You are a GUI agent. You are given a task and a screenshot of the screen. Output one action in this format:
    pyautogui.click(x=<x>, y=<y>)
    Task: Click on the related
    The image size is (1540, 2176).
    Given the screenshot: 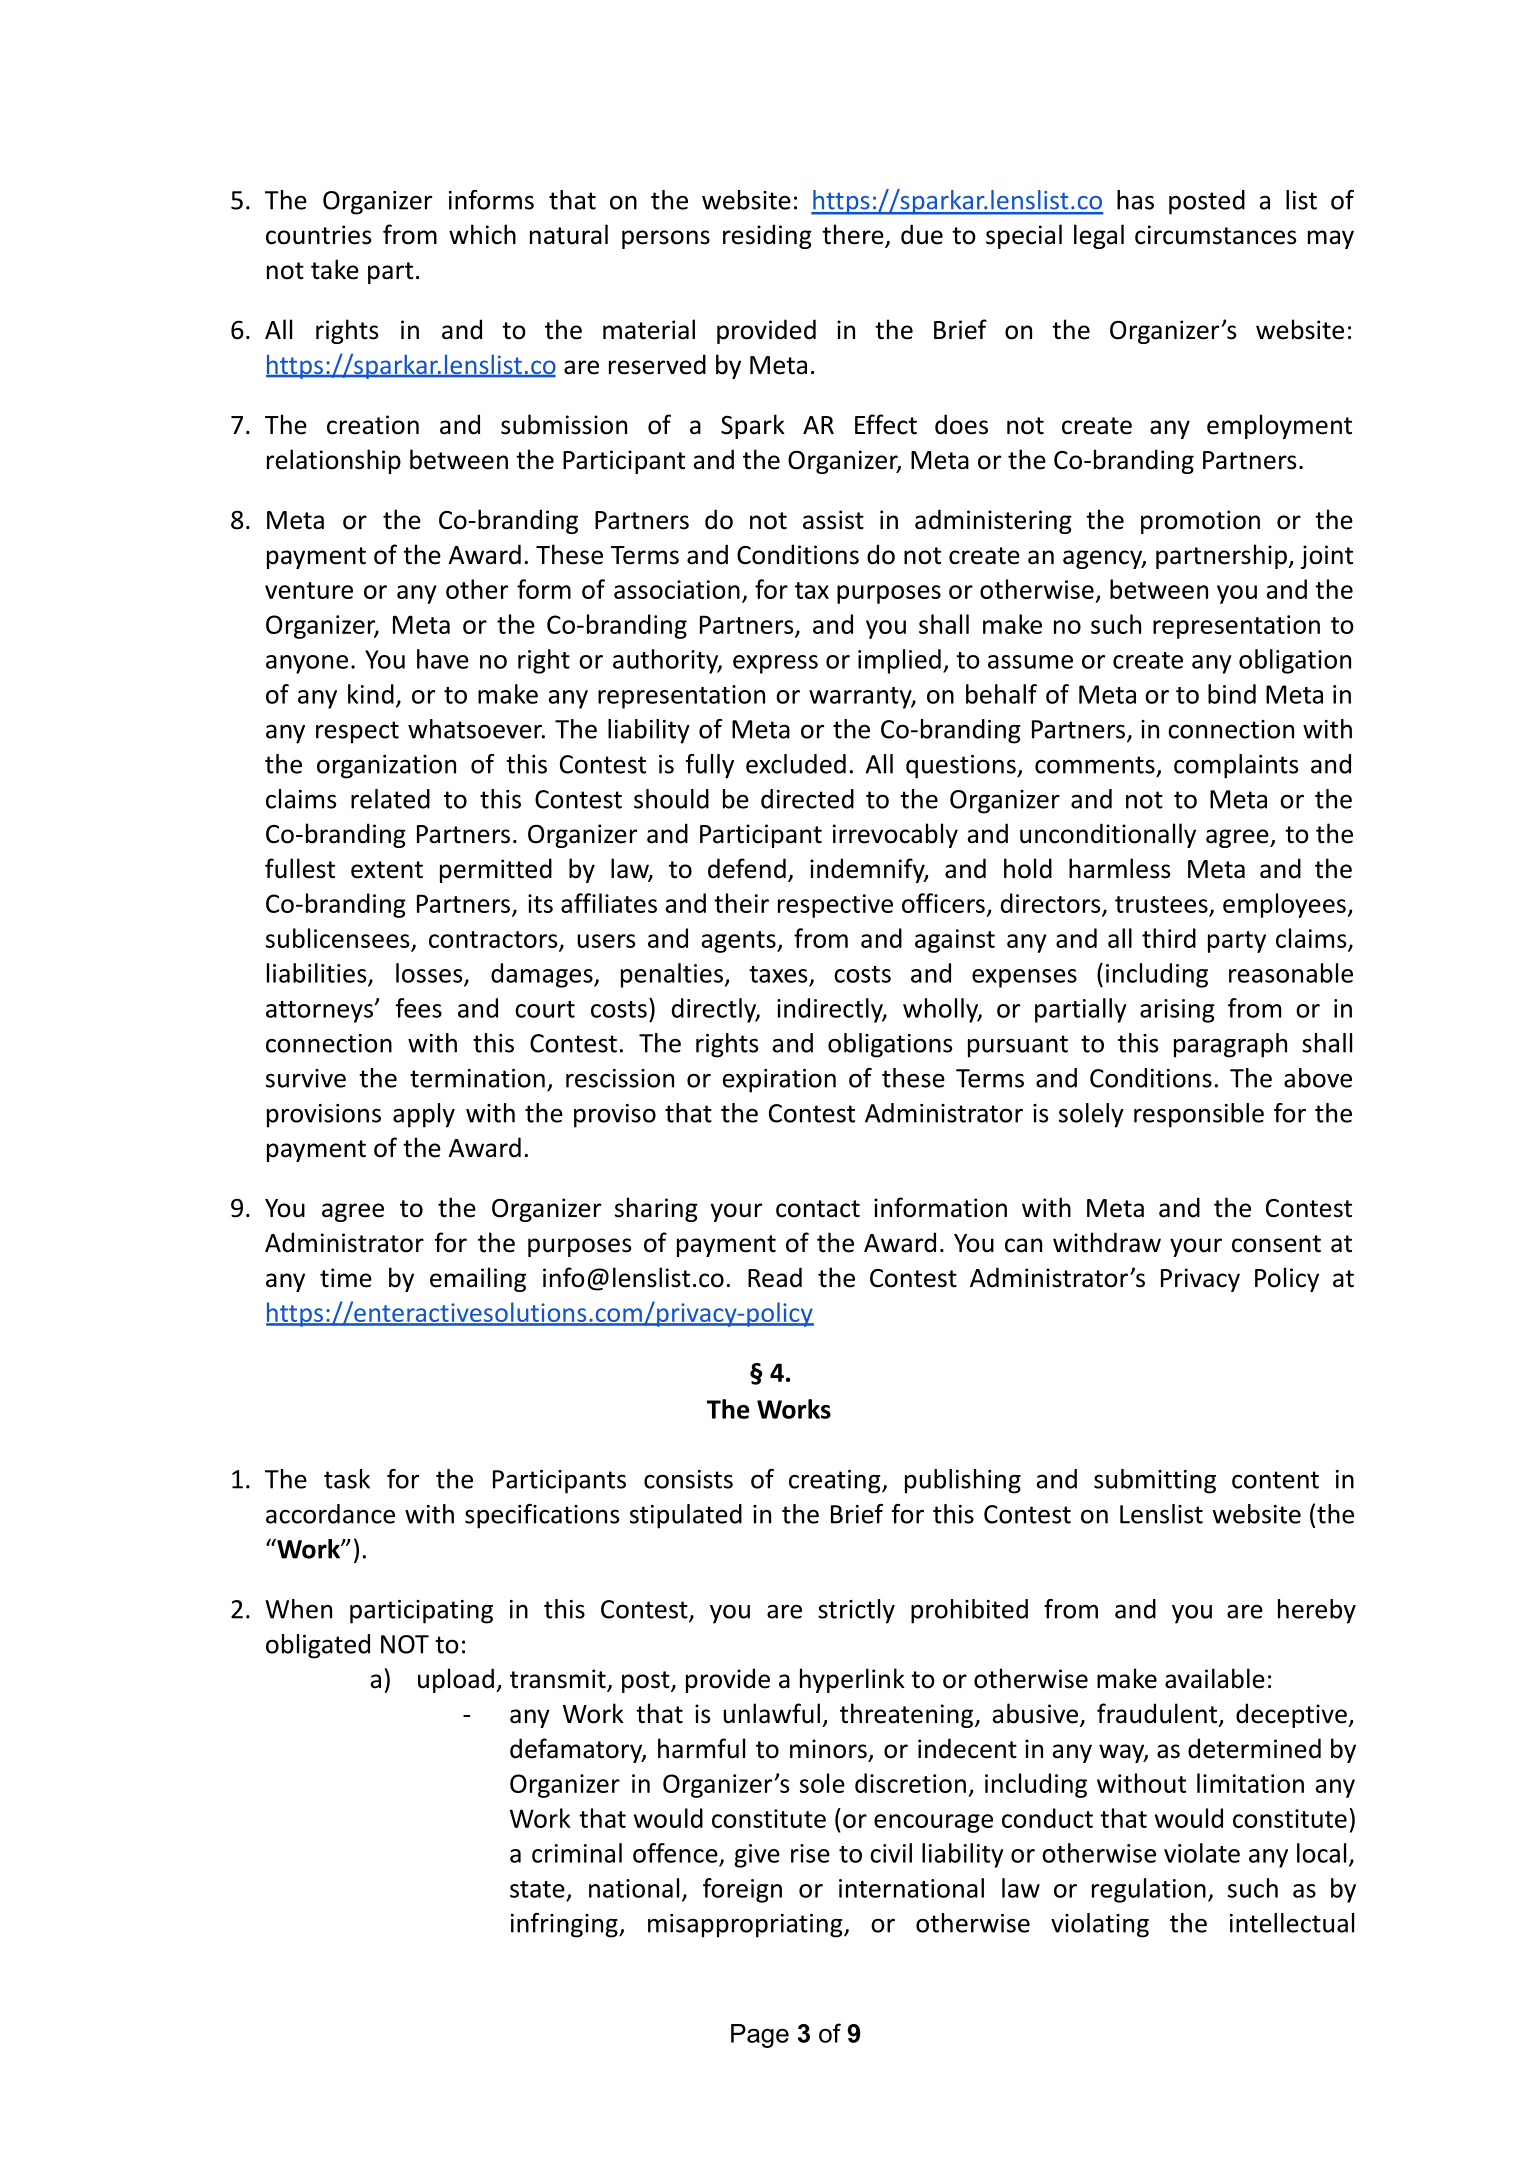 What is the action you would take?
    pyautogui.click(x=390, y=799)
